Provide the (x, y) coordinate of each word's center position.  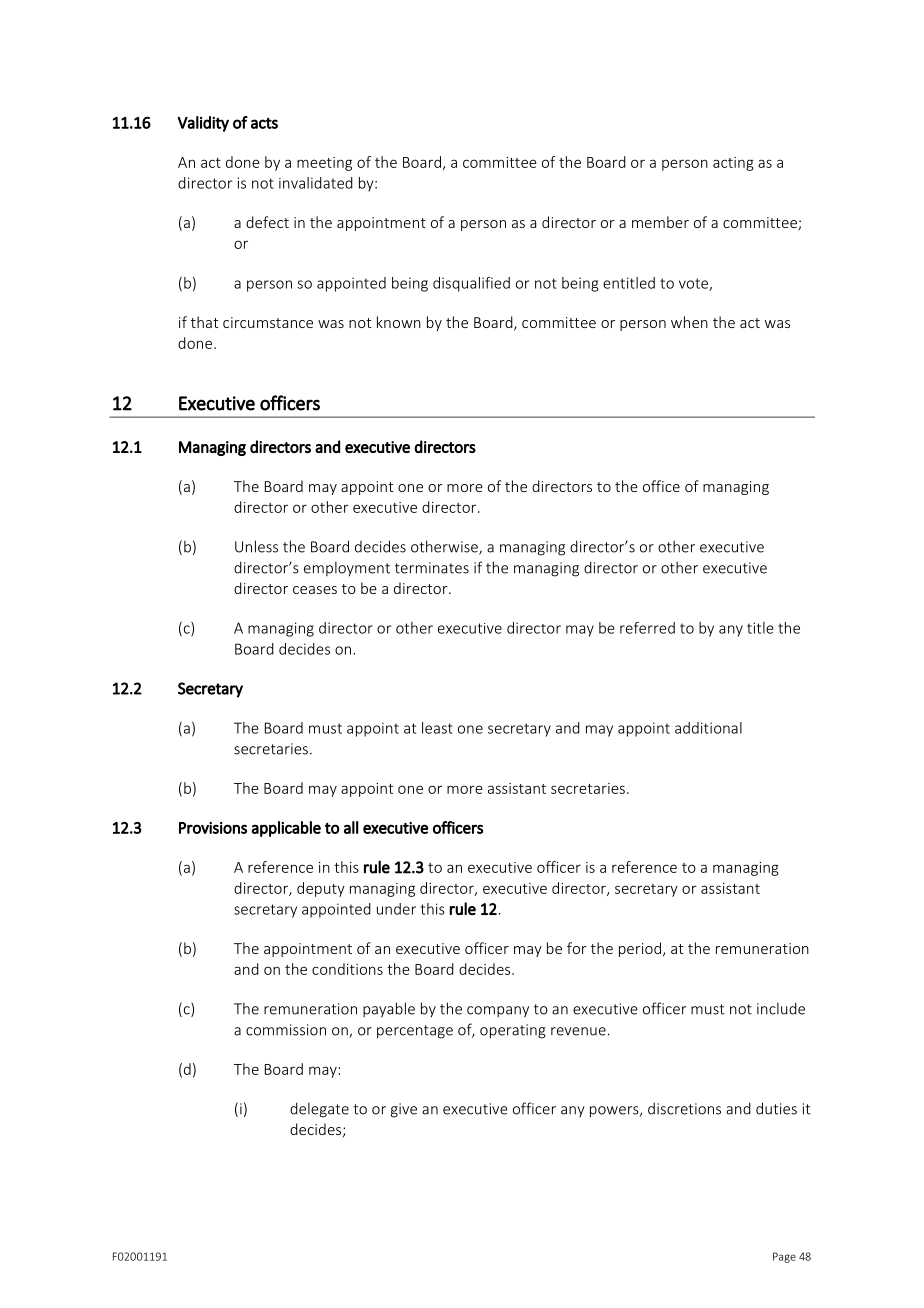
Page (784, 1257)
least (437, 728)
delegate (319, 1110)
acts (264, 123)
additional (708, 728)
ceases (315, 590)
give (404, 1110)
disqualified (471, 284)
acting (733, 164)
